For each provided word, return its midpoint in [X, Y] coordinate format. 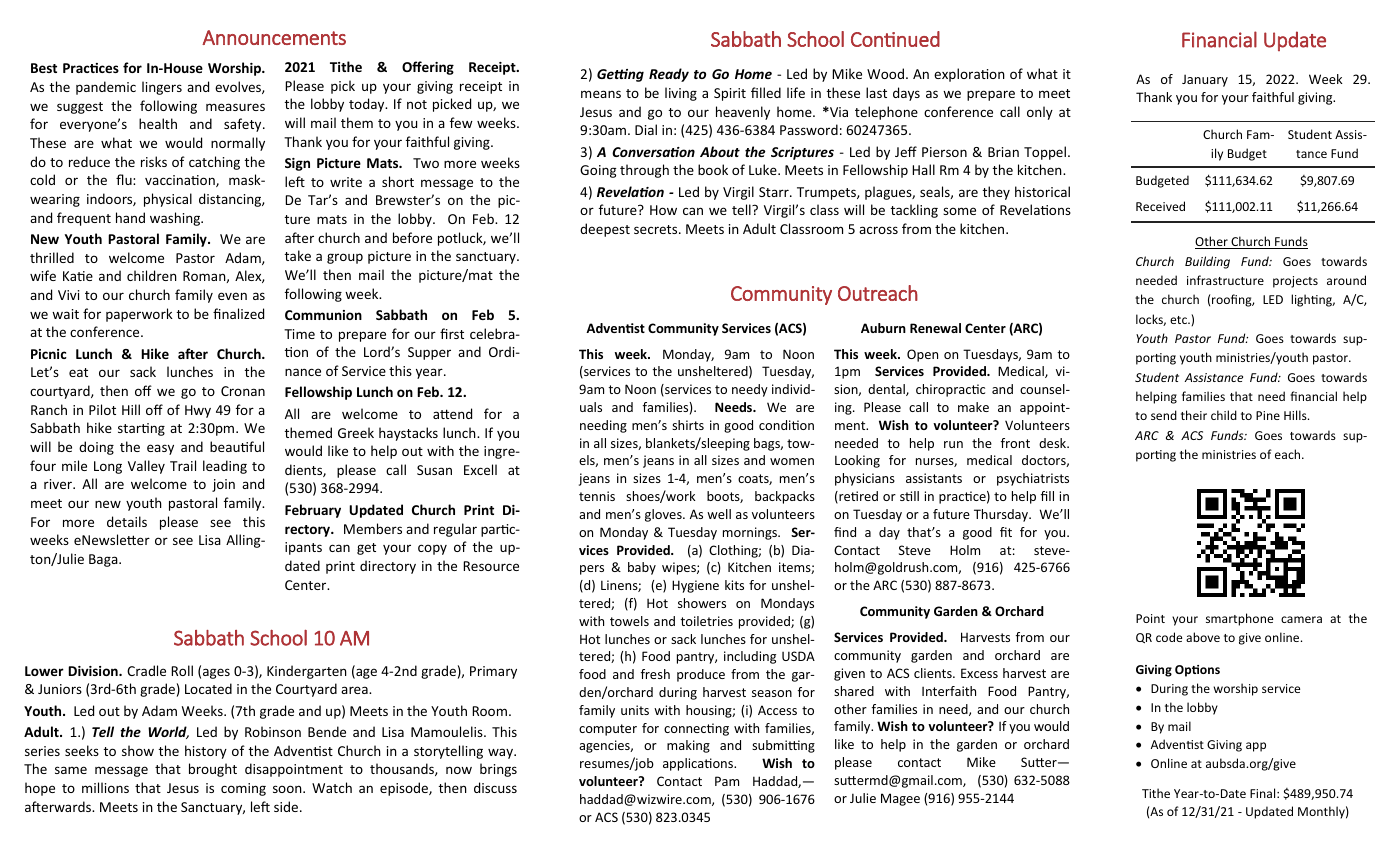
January [1205, 80]
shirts [688, 425]
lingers [162, 88]
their [1194, 415]
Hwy [198, 411]
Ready [669, 75]
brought [213, 770]
